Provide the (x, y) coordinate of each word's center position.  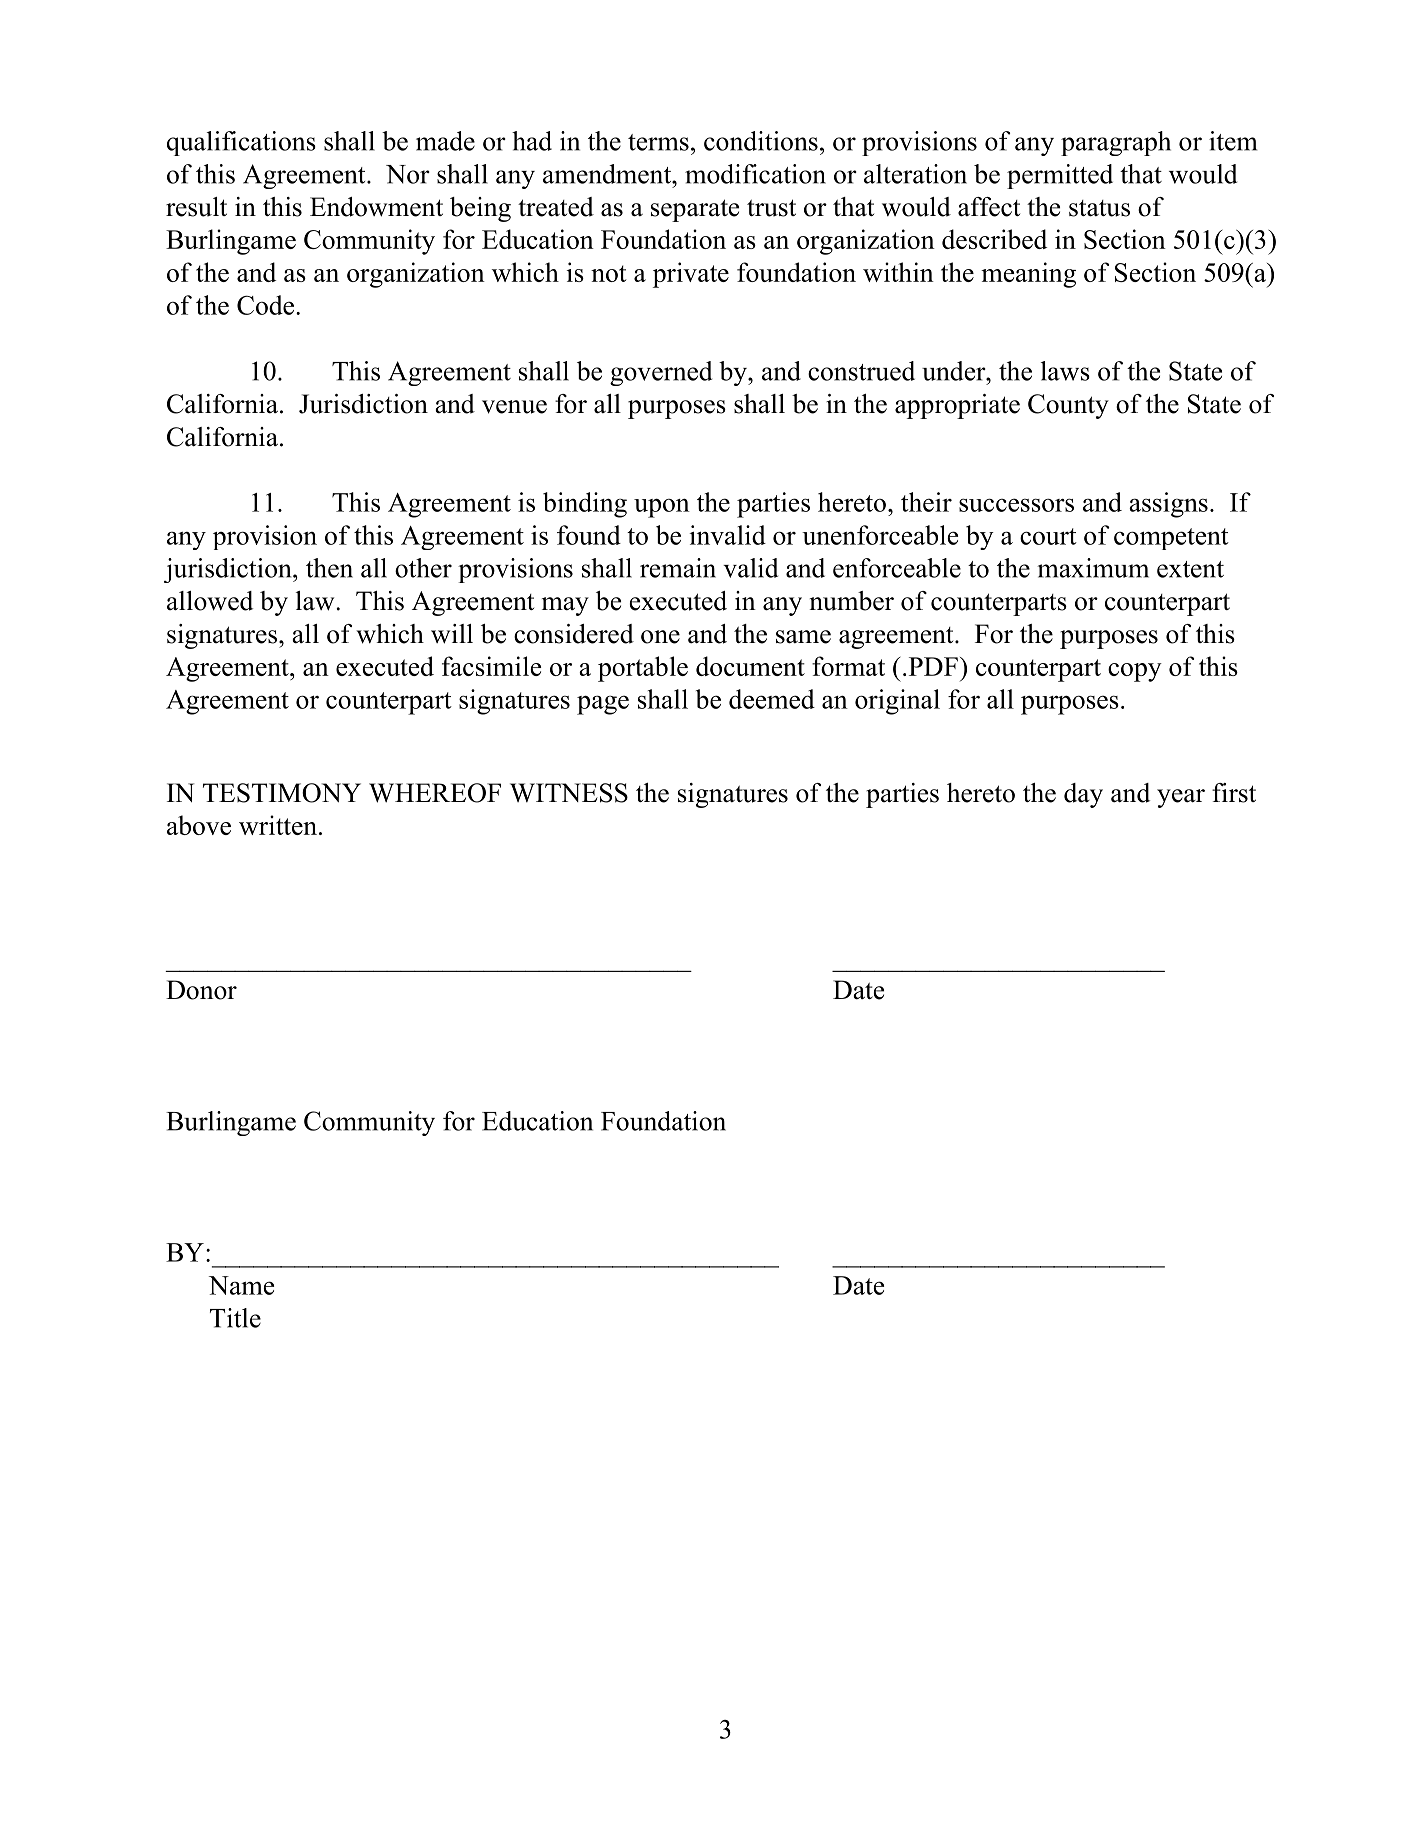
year (1181, 798)
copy (1135, 672)
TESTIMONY (282, 793)
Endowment (376, 207)
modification (755, 174)
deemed (772, 699)
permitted (1060, 176)
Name (241, 1285)
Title (235, 1318)
